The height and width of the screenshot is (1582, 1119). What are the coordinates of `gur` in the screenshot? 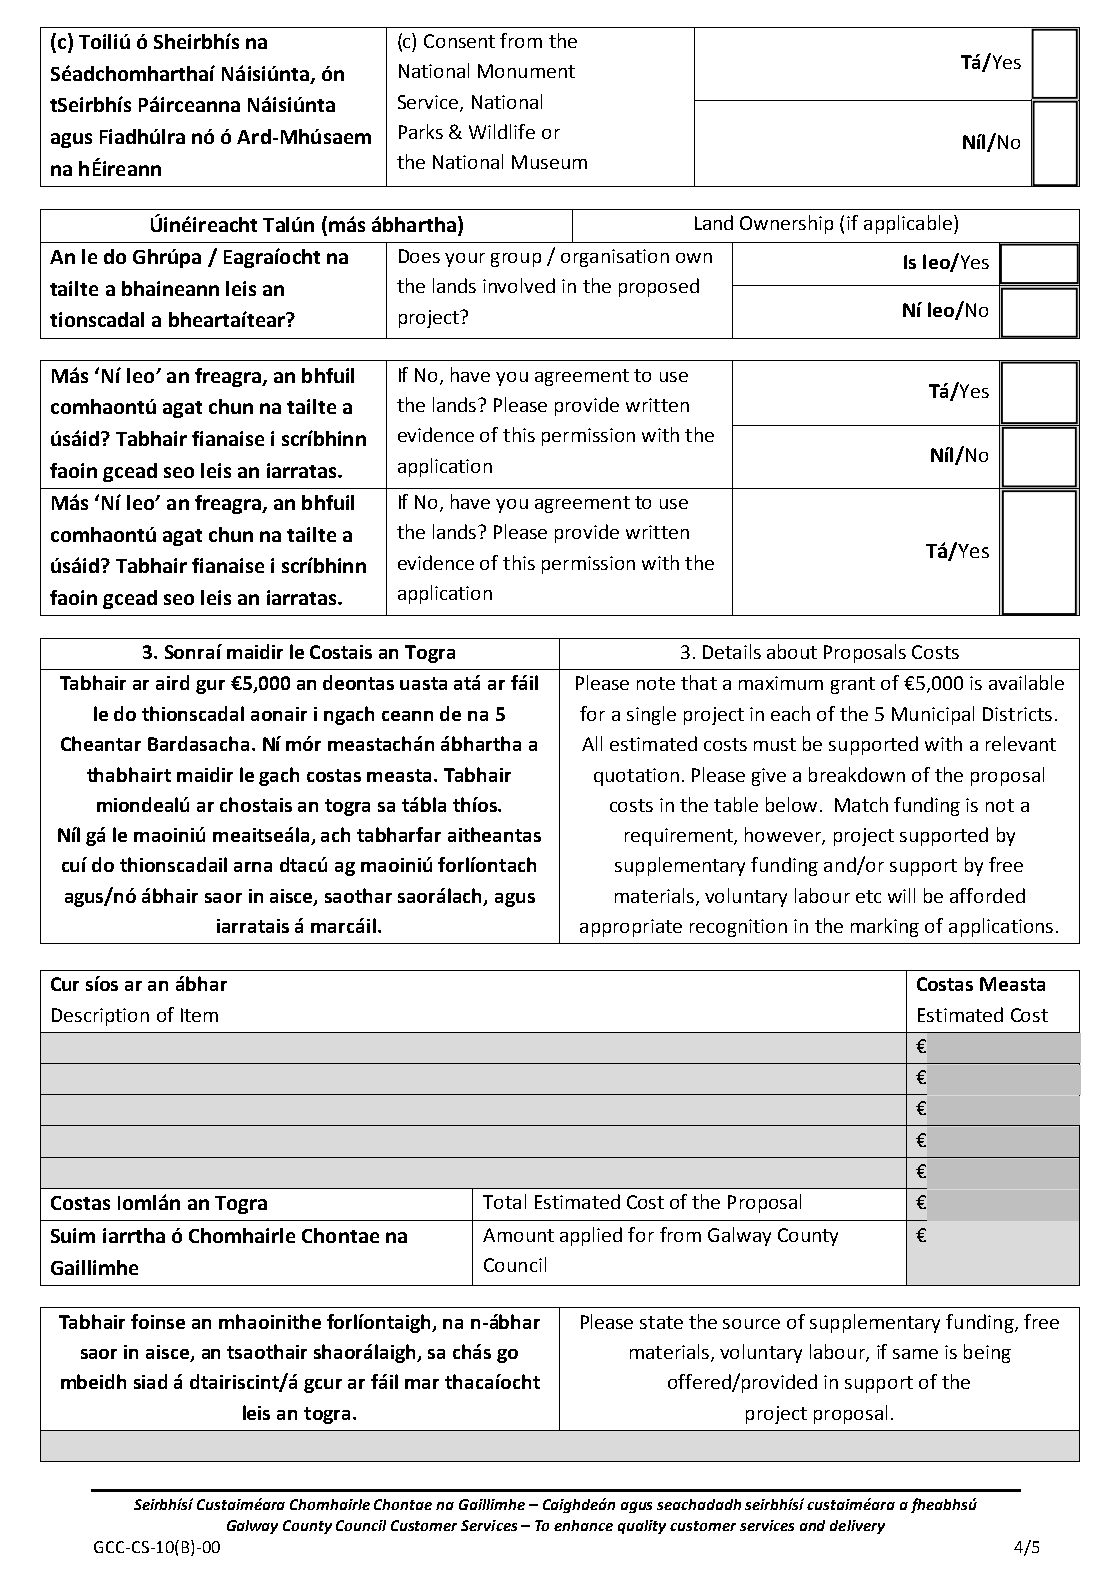 It's located at (210, 687).
